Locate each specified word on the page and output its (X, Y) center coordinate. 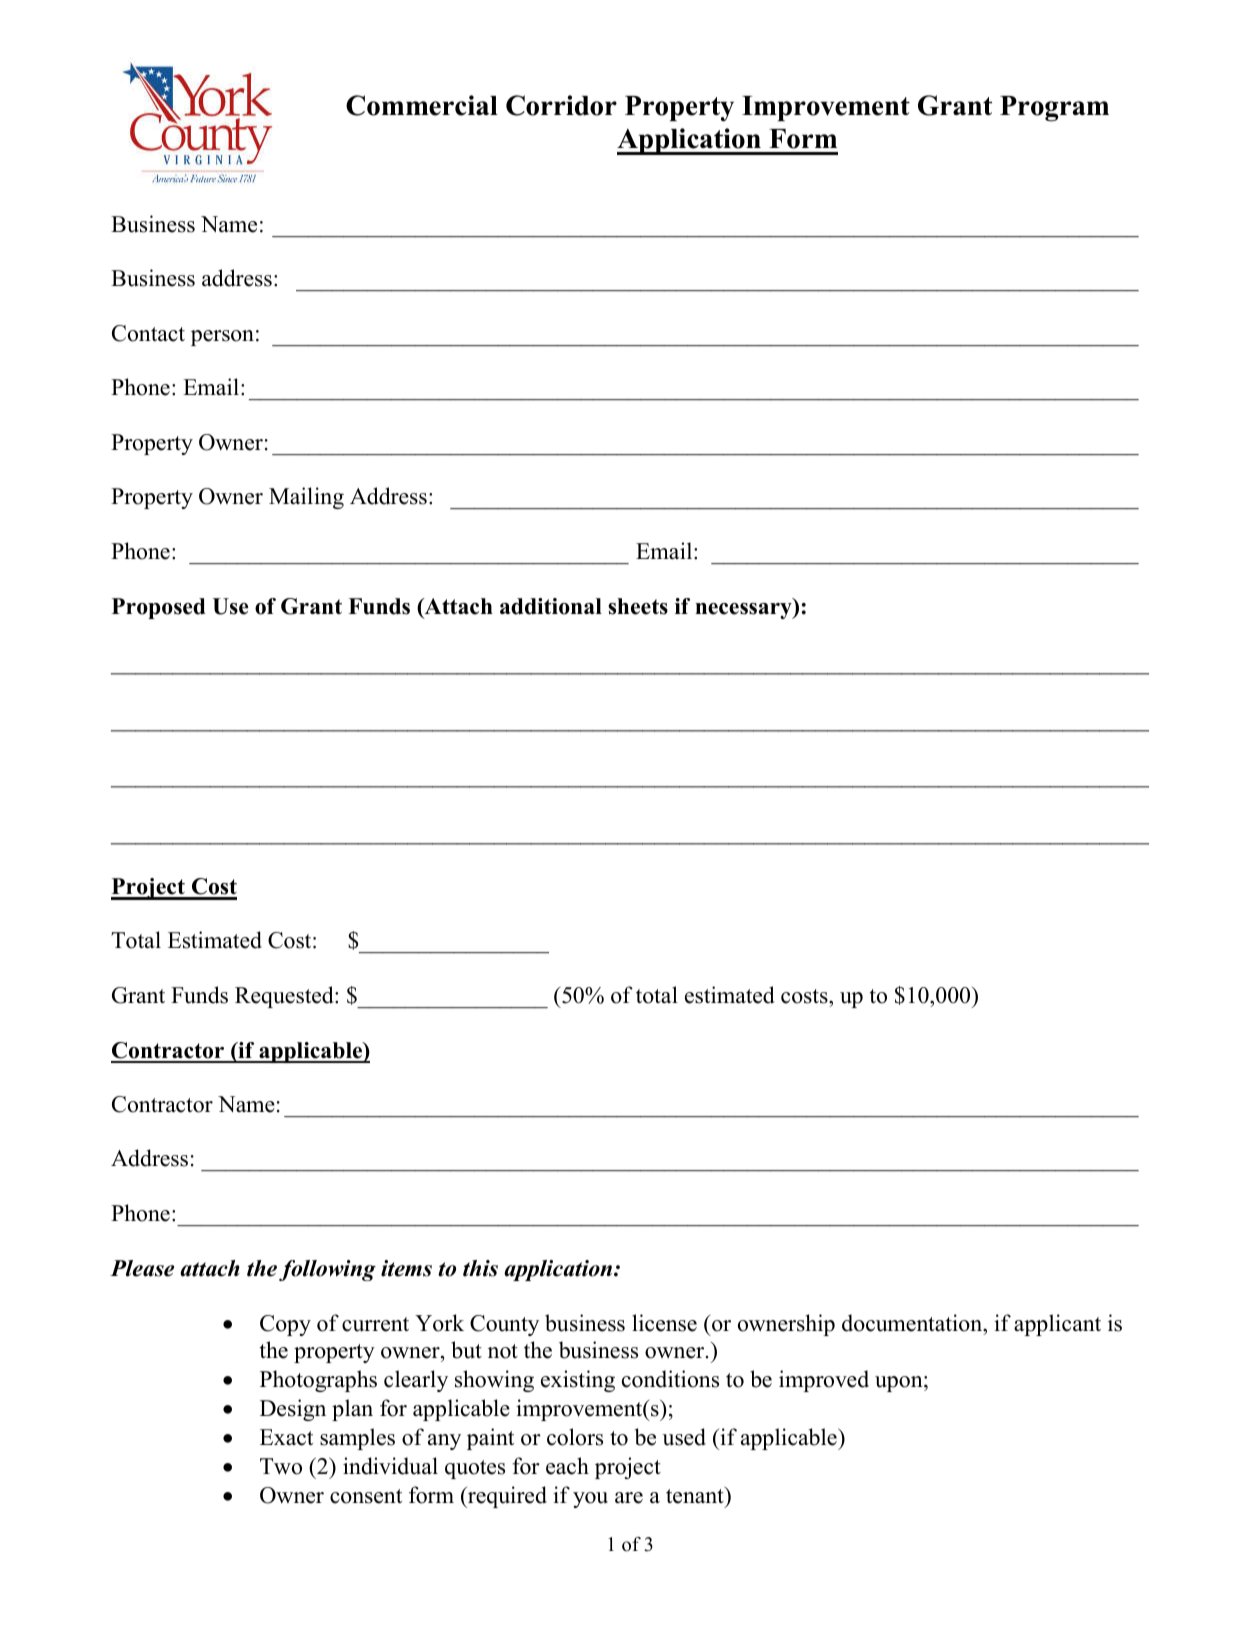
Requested (285, 997)
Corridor (561, 105)
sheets (638, 606)
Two (281, 1466)
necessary (744, 611)
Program (1054, 109)
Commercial (422, 105)
